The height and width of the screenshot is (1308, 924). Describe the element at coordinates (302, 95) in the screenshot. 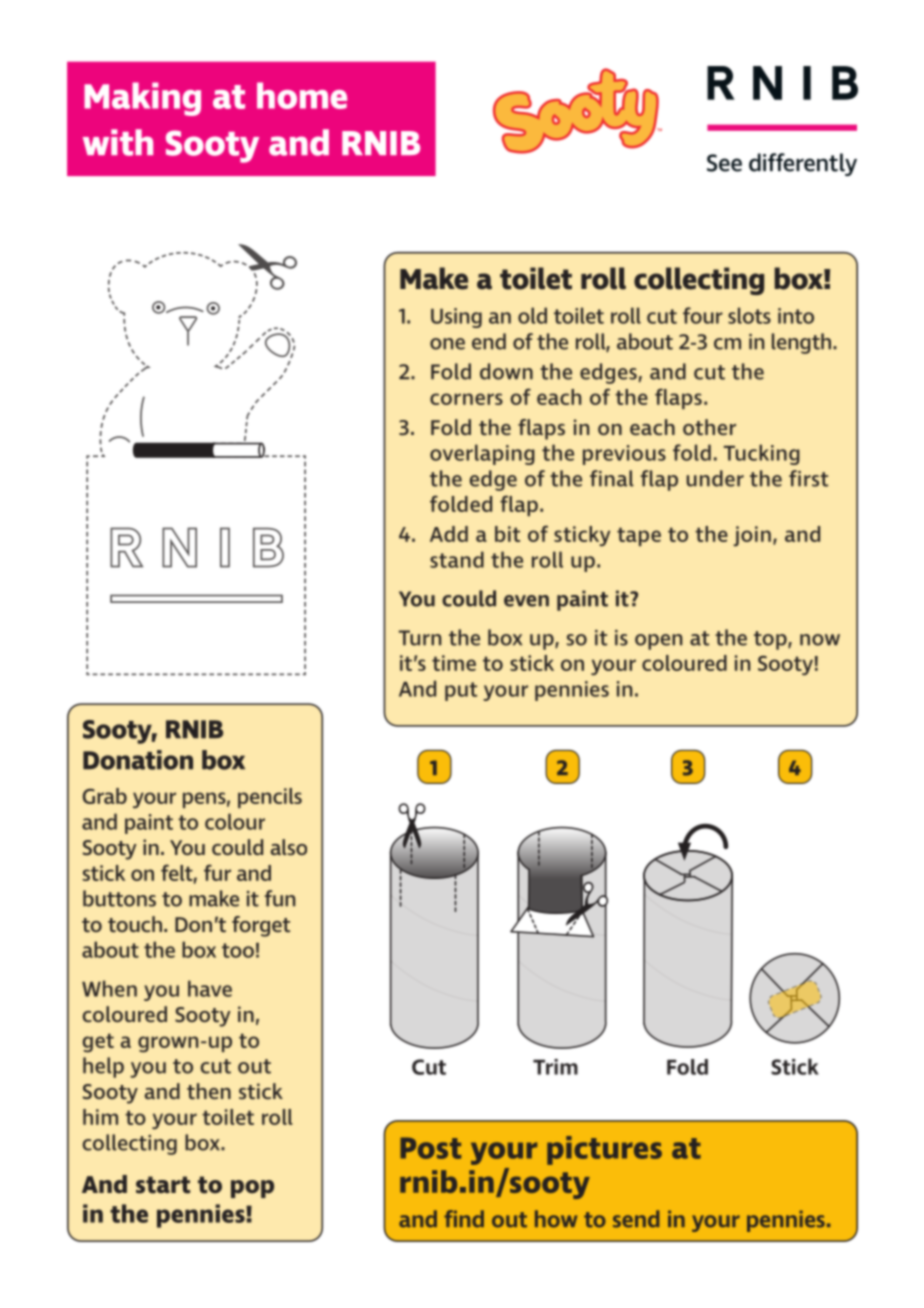

I see `home` at that location.
